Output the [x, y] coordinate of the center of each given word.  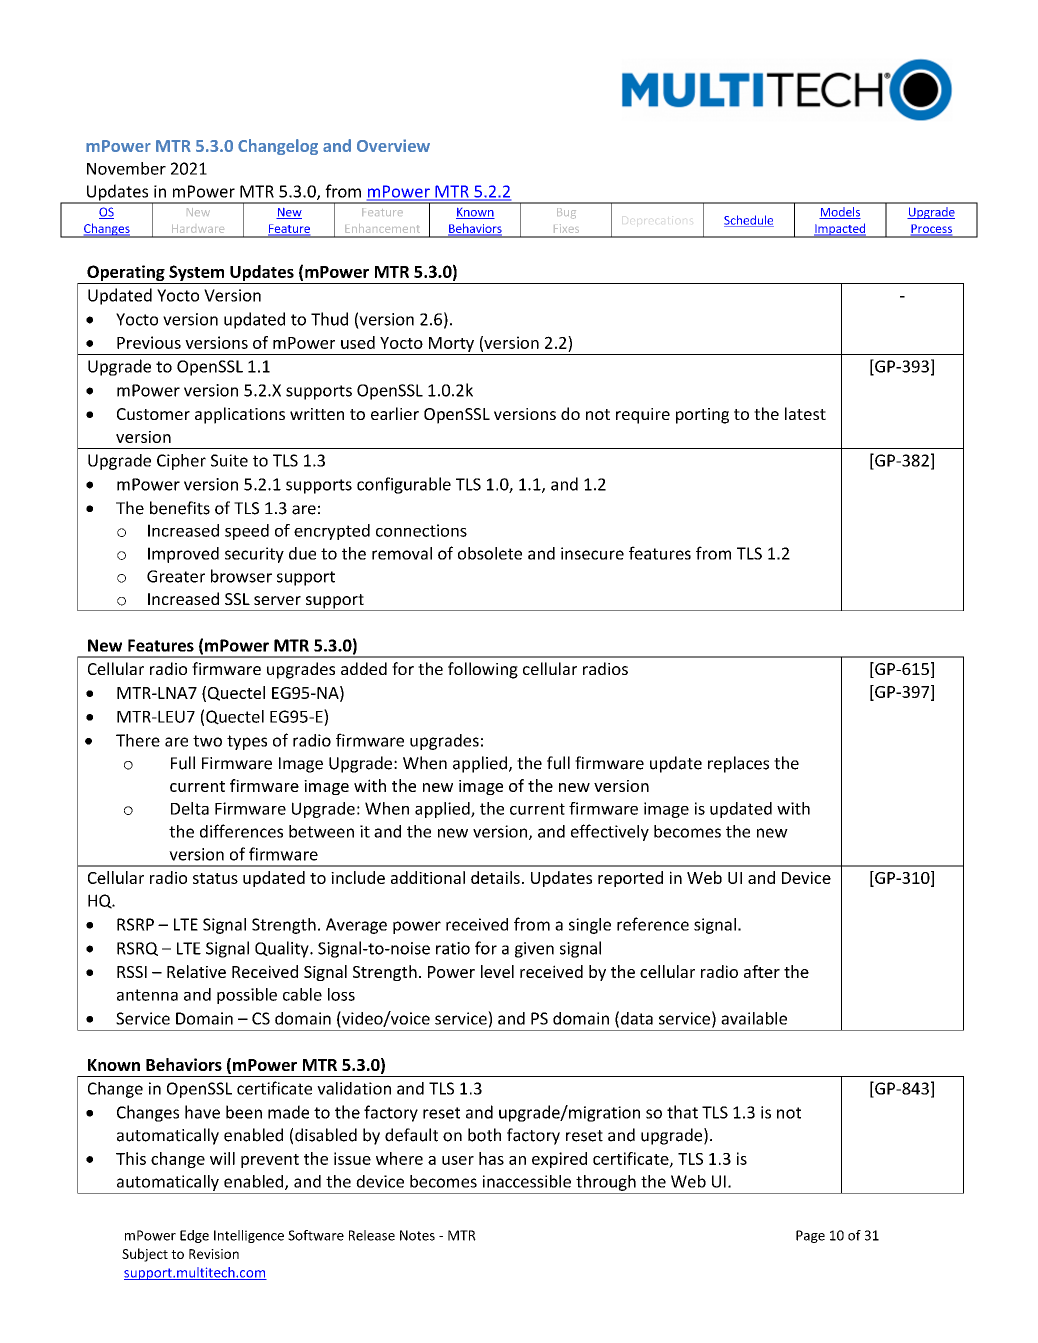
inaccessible [527, 1181]
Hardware [198, 229]
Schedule [749, 221]
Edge [194, 1236]
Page [810, 1236]
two [207, 741]
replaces [738, 764]
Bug [566, 213]
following [483, 670]
